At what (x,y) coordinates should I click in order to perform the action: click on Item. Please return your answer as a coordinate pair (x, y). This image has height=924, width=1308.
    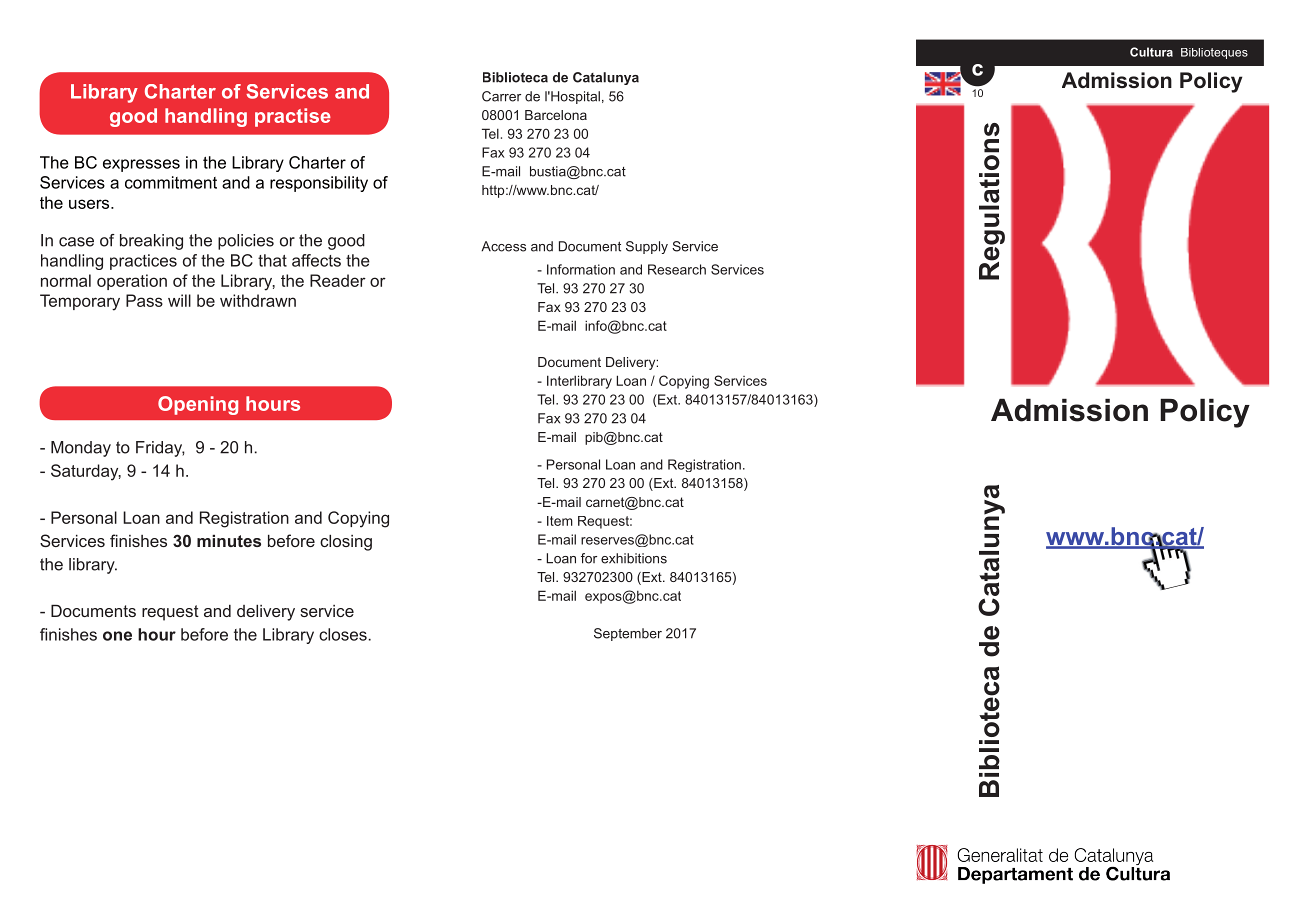
    Looking at the image, I should click on (560, 521).
